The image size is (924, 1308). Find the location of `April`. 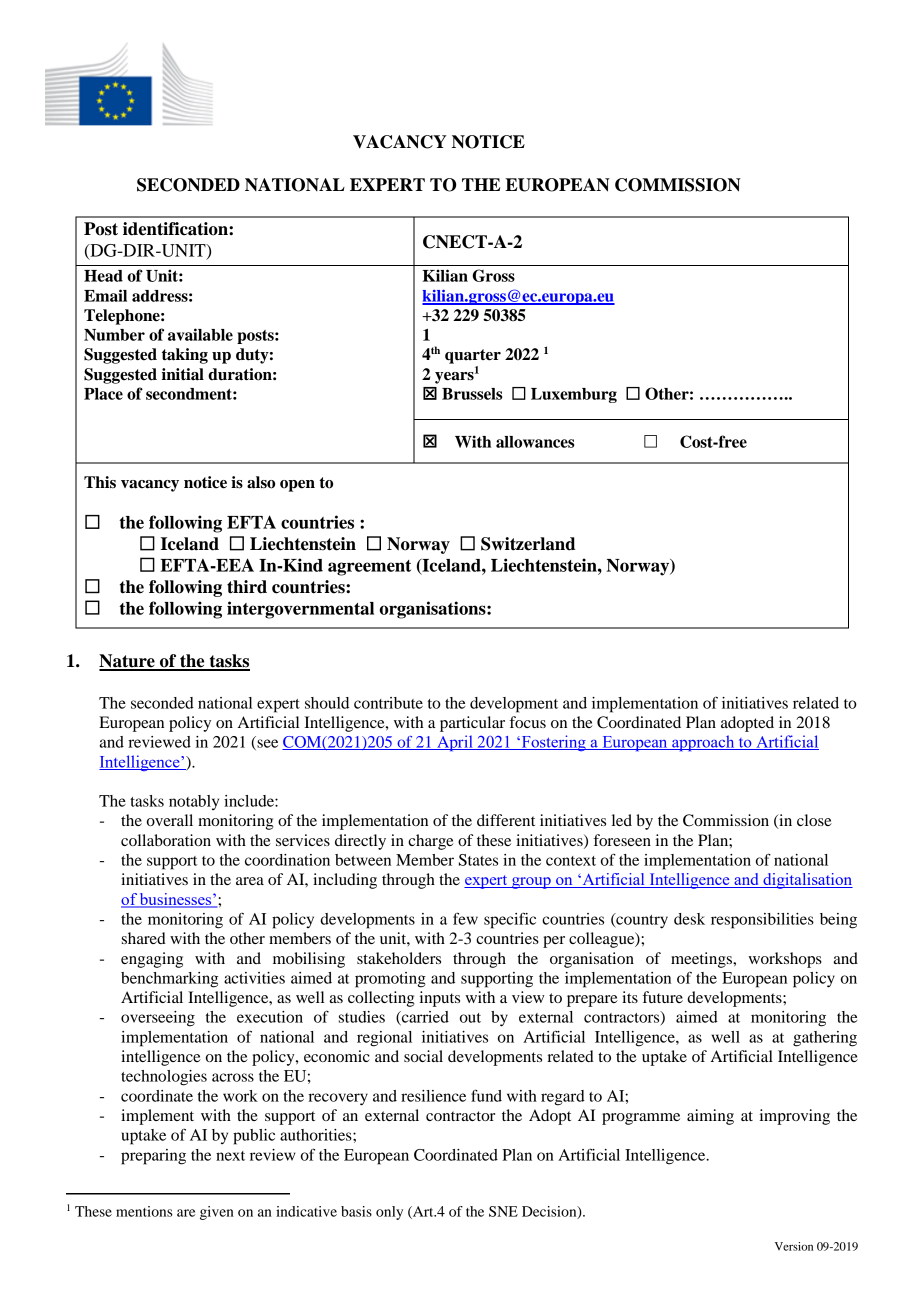

April is located at coordinates (455, 743).
